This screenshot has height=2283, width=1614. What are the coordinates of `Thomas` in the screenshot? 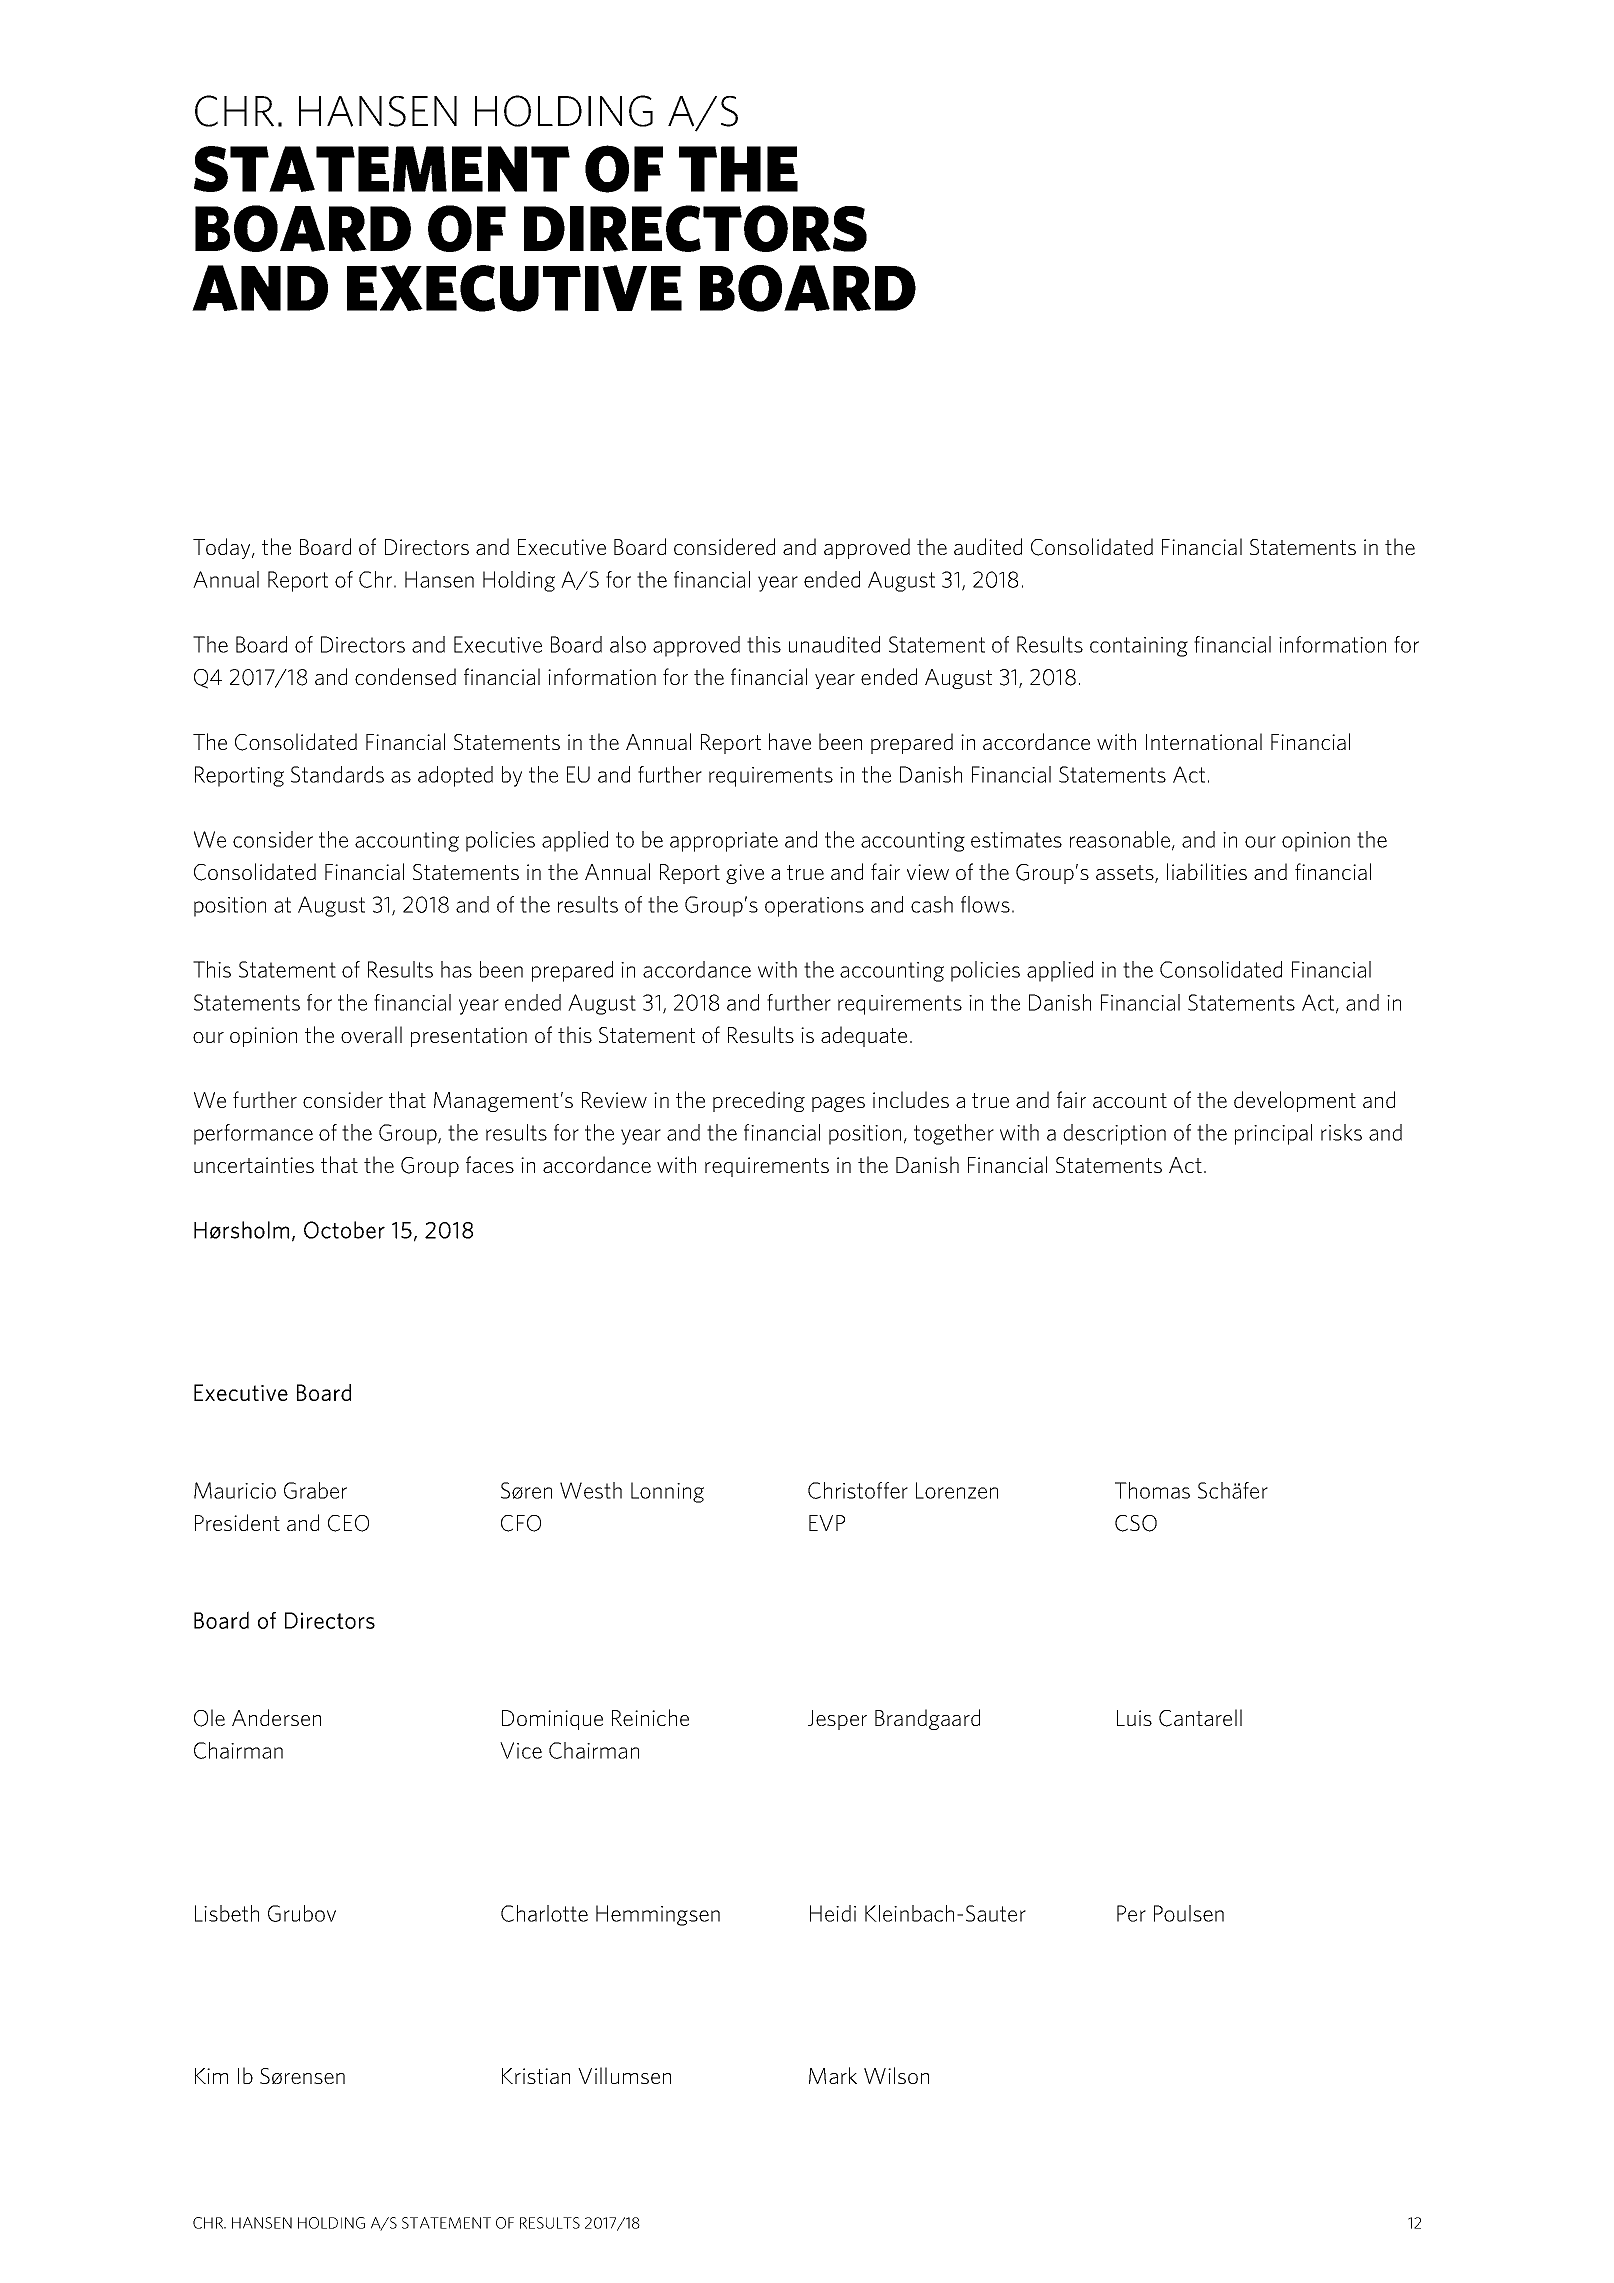 It's located at (1152, 1490).
